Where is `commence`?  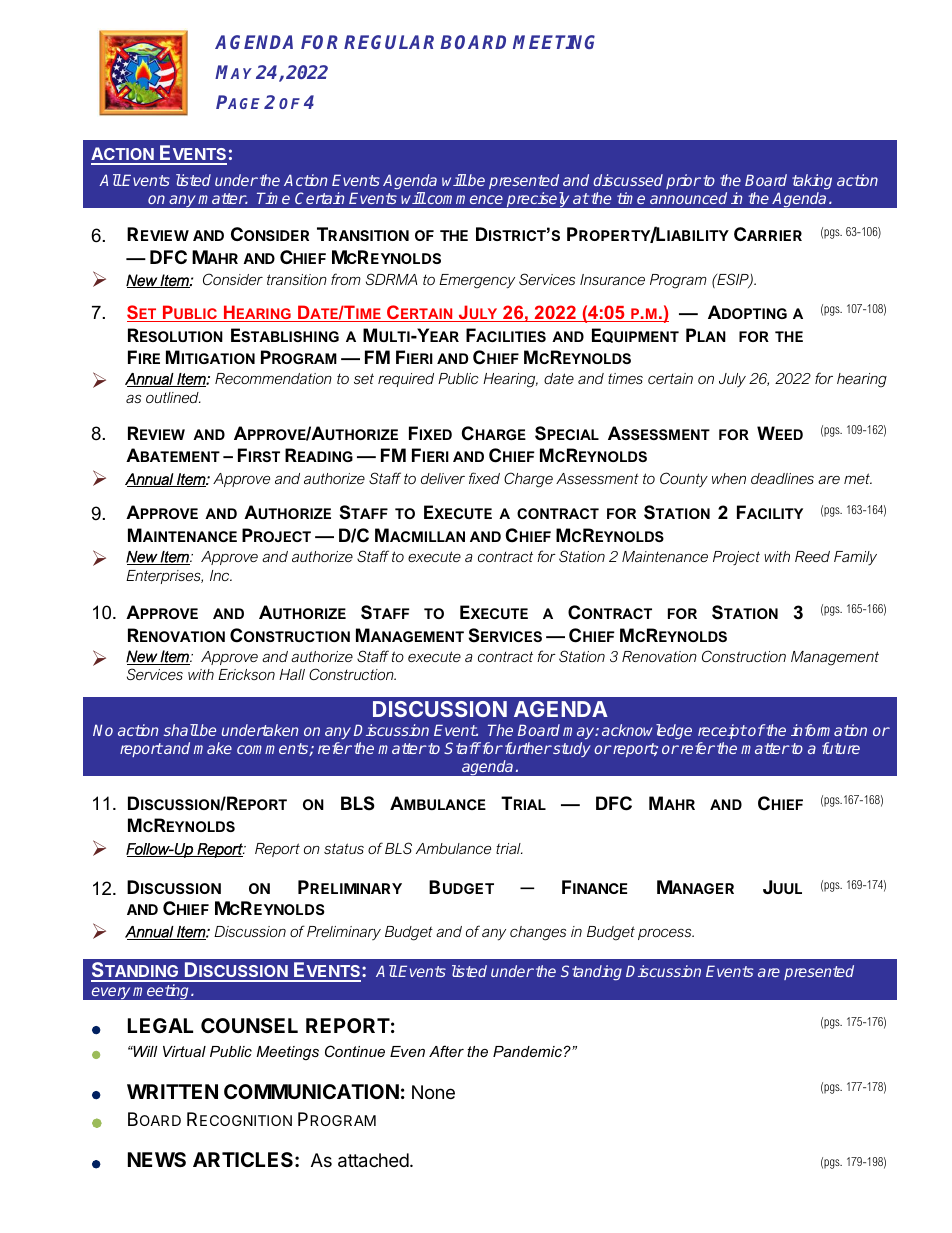 commence is located at coordinates (464, 199).
